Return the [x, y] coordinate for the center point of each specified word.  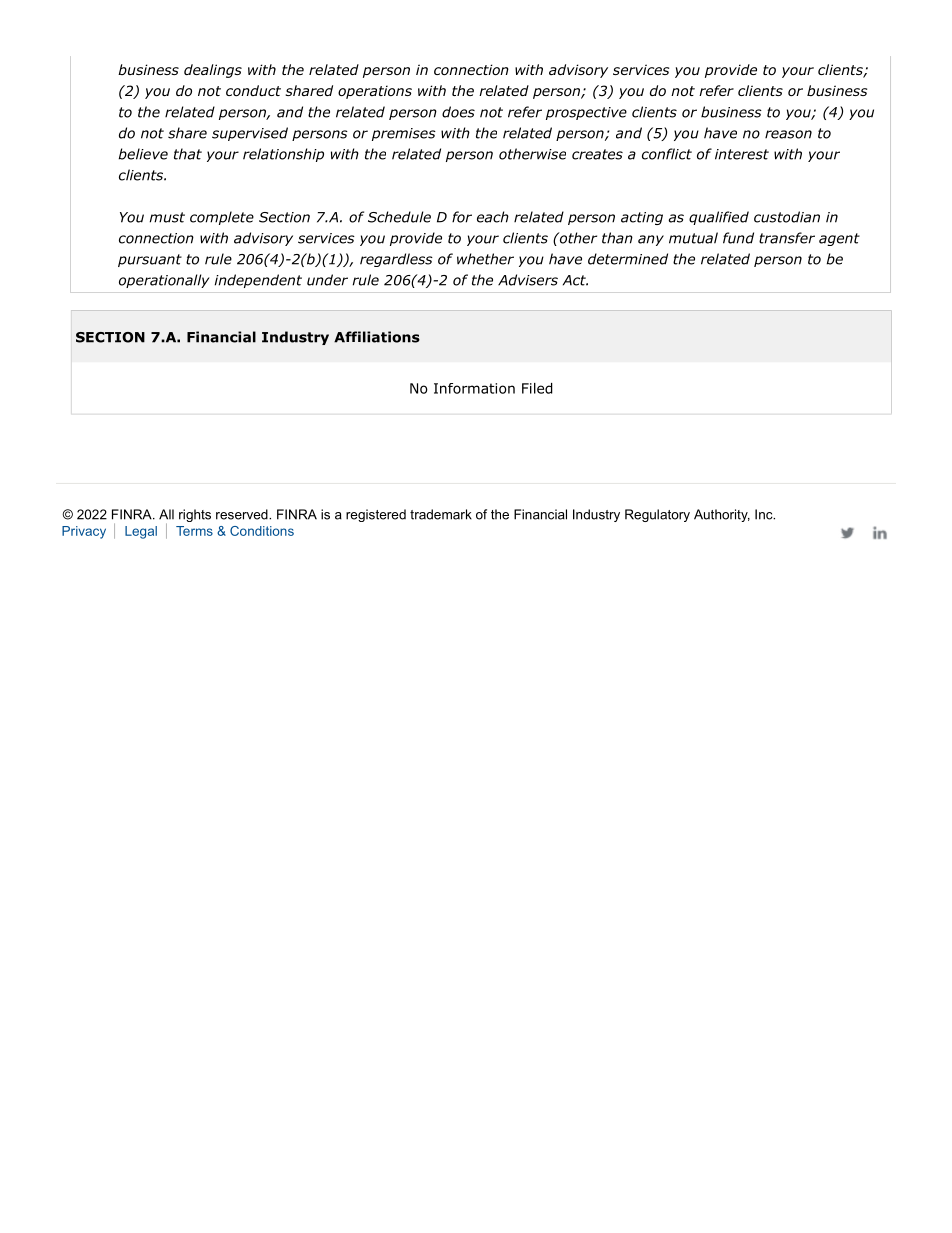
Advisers [528, 280]
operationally [164, 281]
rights [195, 515]
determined [628, 259]
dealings [213, 71]
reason [788, 134]
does [458, 112]
